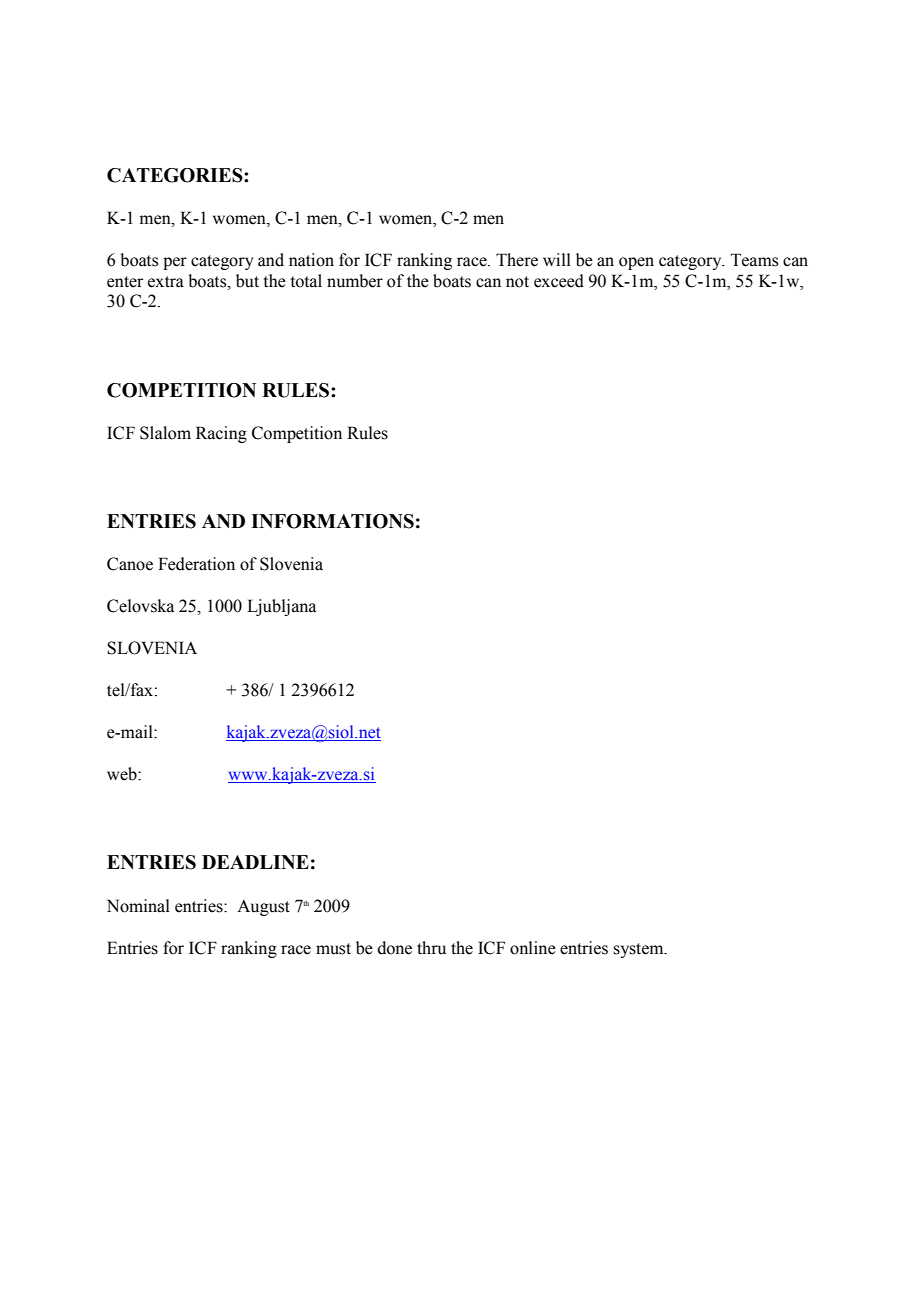 The image size is (924, 1308). I want to click on Federation, so click(196, 564).
